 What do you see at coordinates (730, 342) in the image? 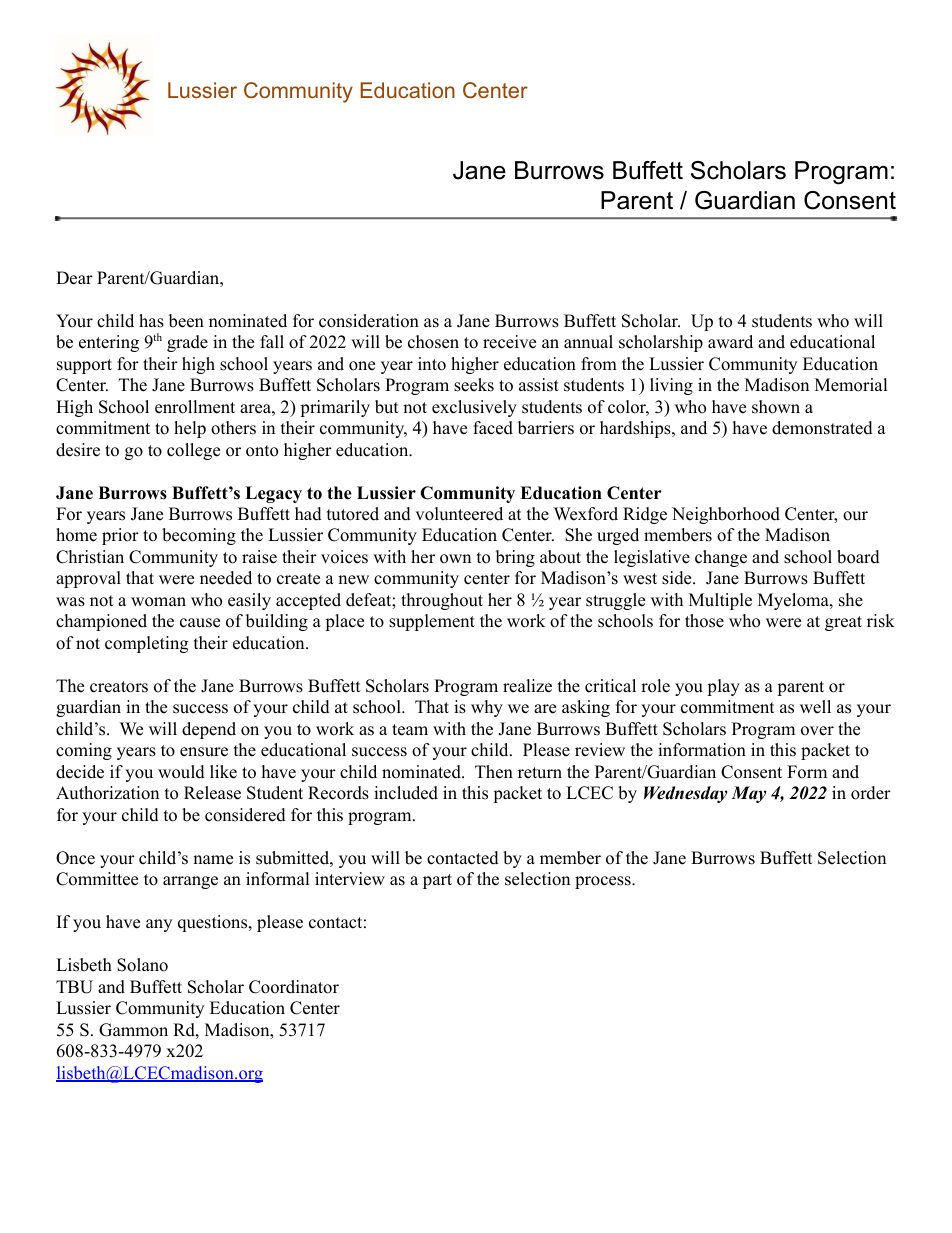
I see `award` at bounding box center [730, 342].
